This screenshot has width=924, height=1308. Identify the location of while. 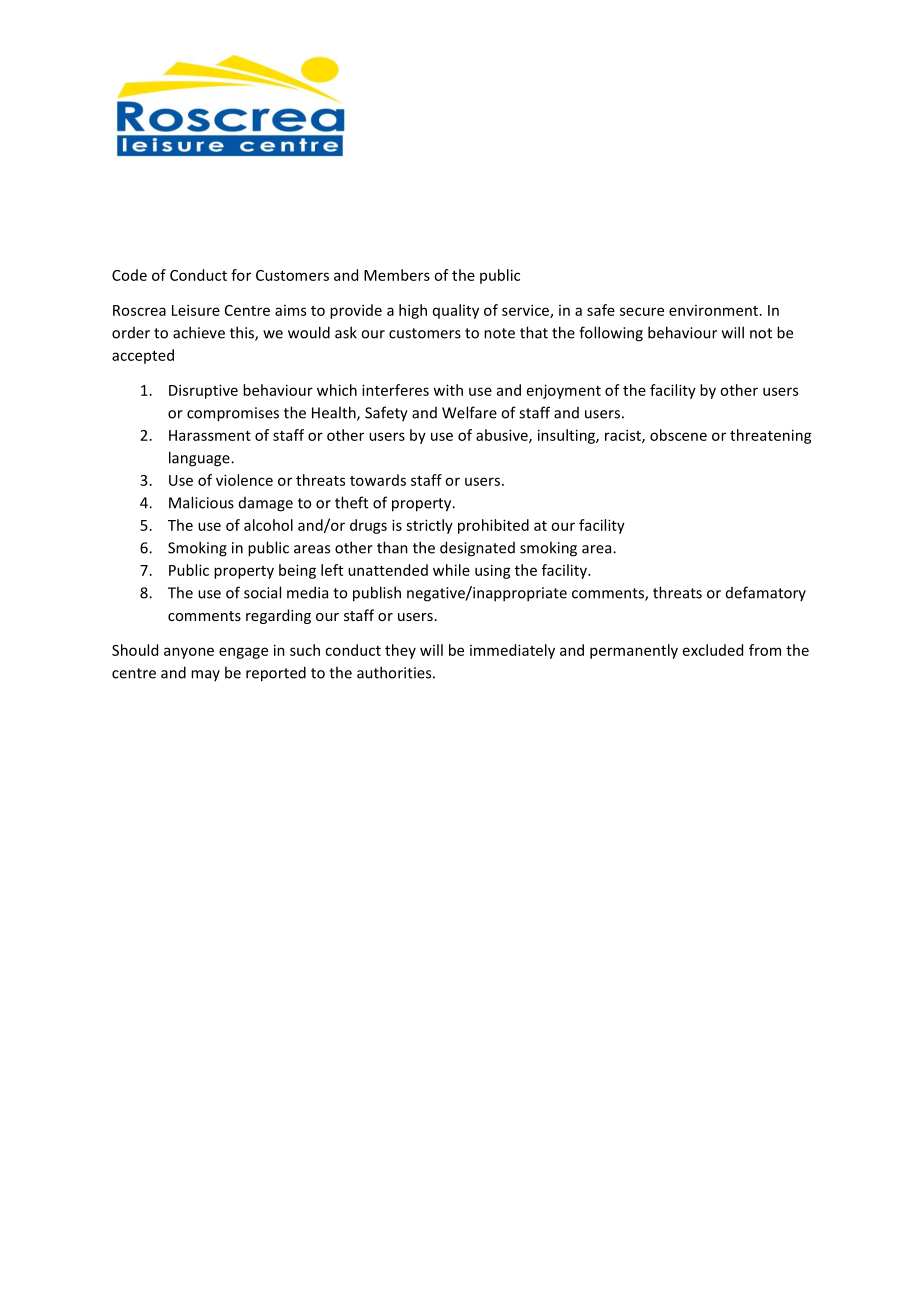
(451, 570).
